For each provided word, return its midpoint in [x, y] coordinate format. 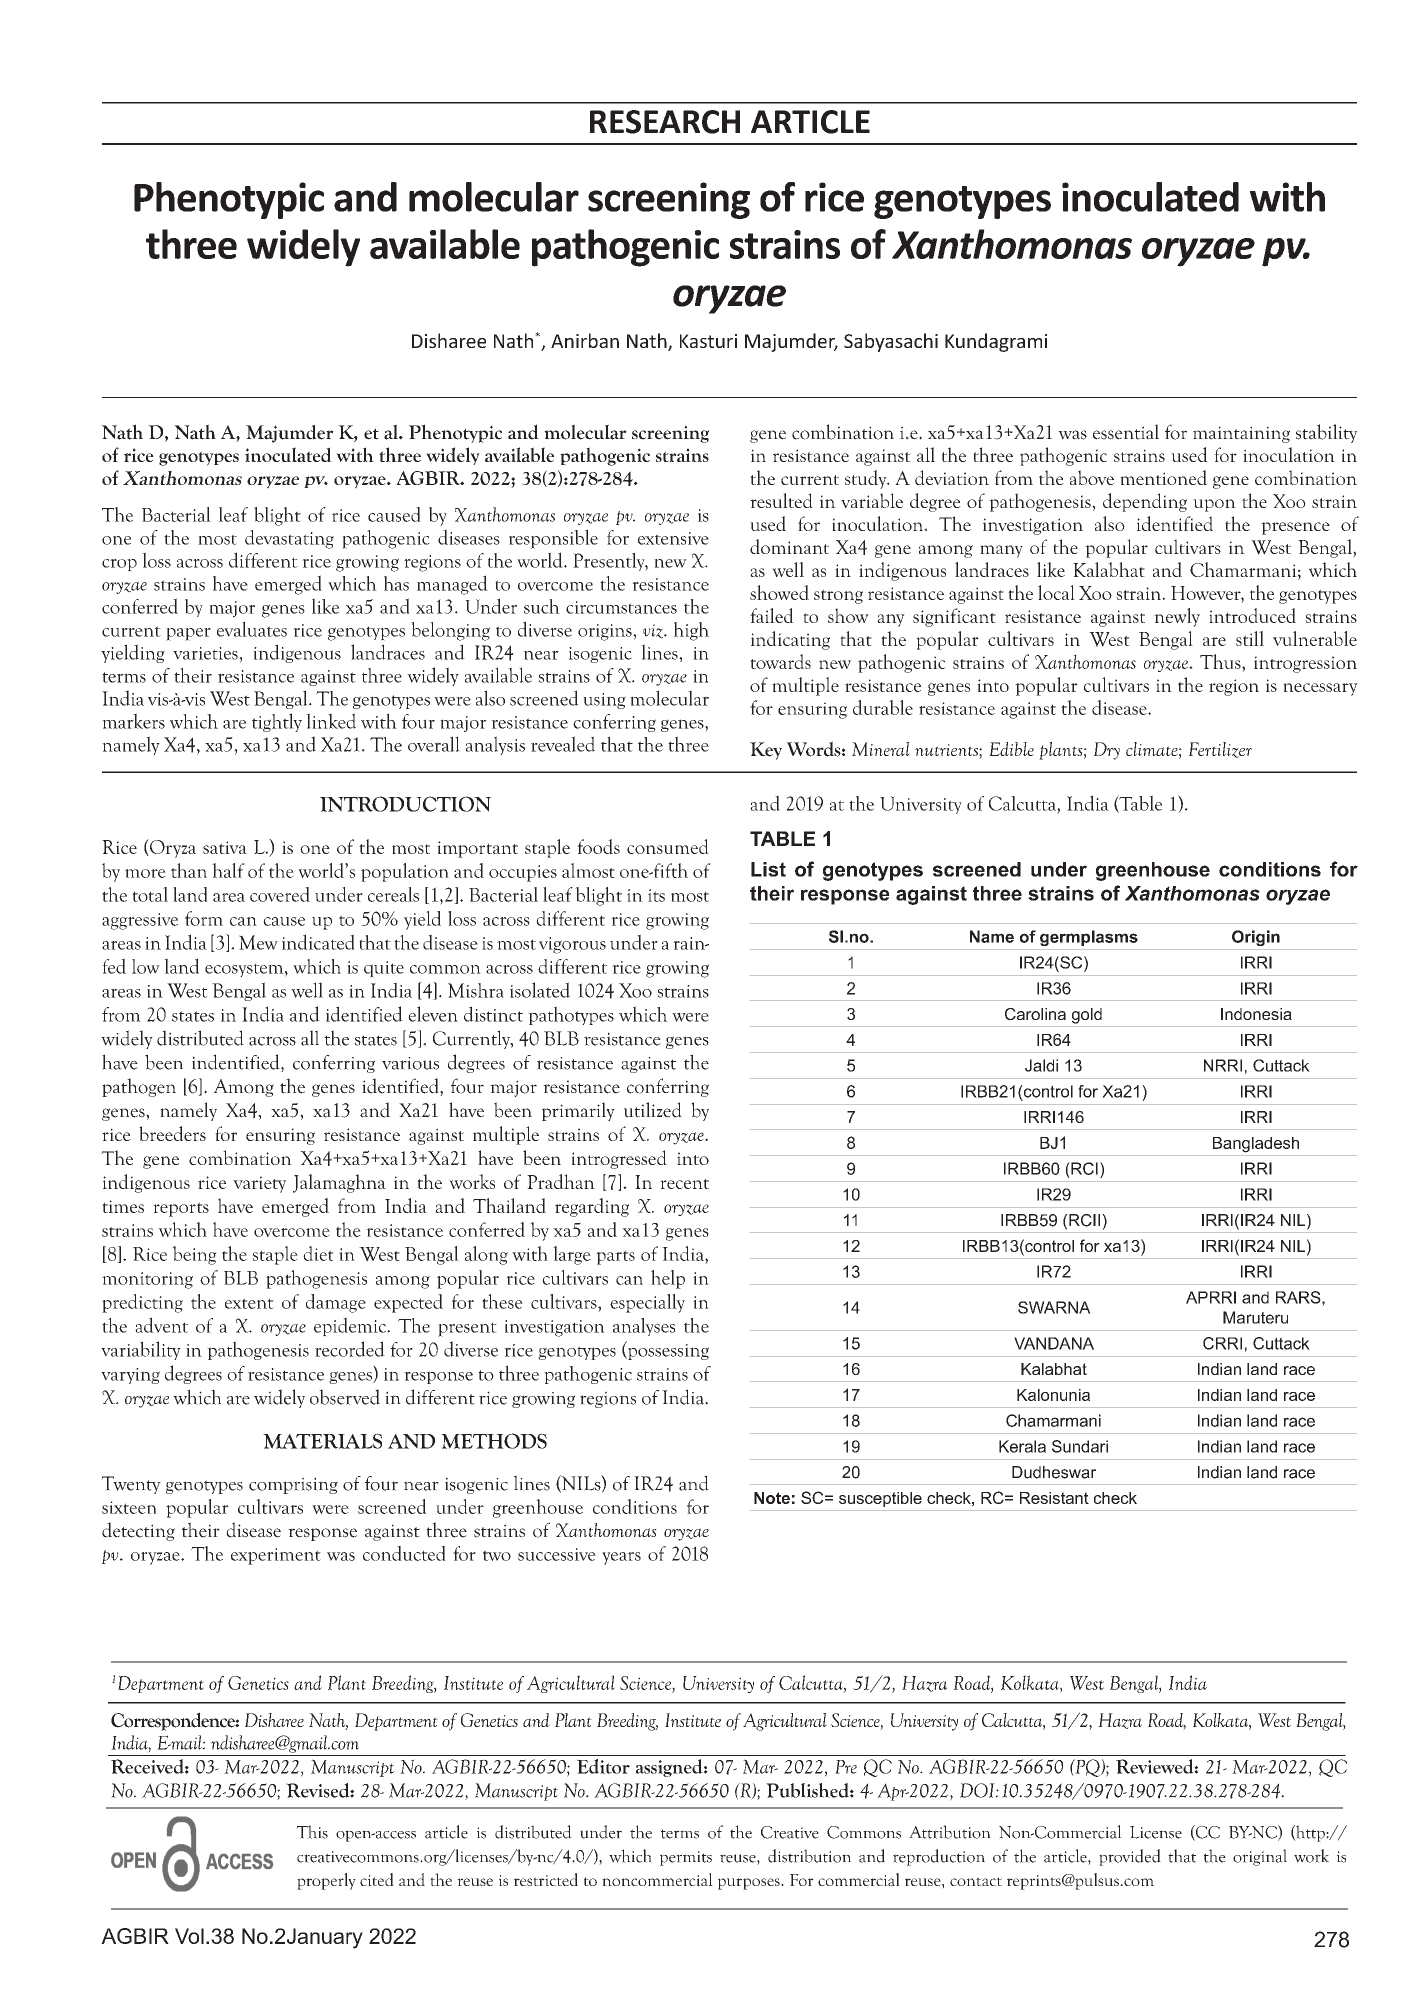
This [312, 1832]
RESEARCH [665, 122]
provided [1130, 1857]
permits [686, 1858]
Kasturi [708, 341]
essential [1126, 432]
